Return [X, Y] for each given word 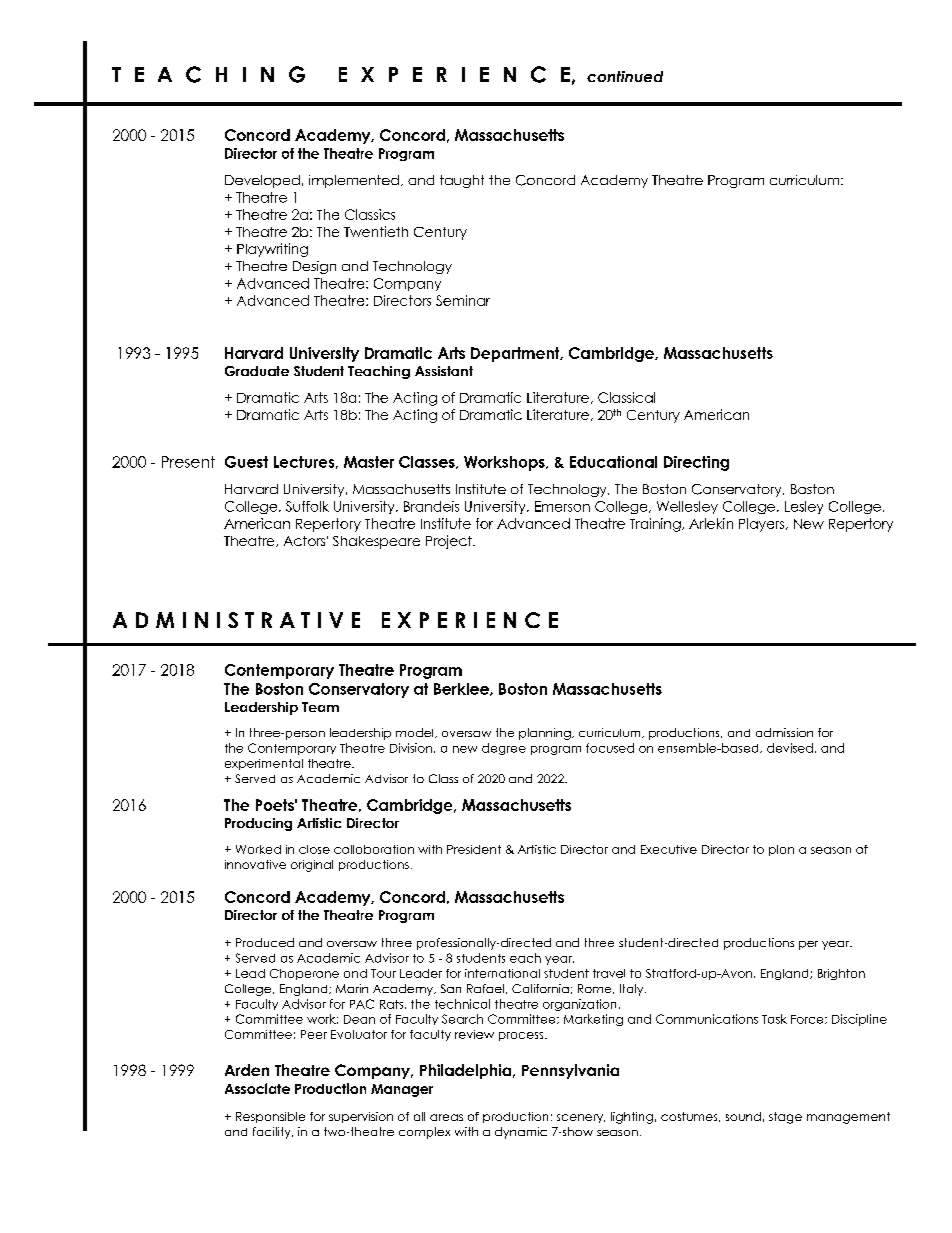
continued [625, 76]
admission [784, 732]
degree [504, 749]
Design [314, 267]
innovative [255, 864]
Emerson [562, 506]
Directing [696, 463]
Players [763, 525]
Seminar [463, 300]
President [474, 849]
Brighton [841, 974]
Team [320, 707]
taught [462, 181]
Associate [257, 1088]
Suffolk [307, 506]
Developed [262, 181]
